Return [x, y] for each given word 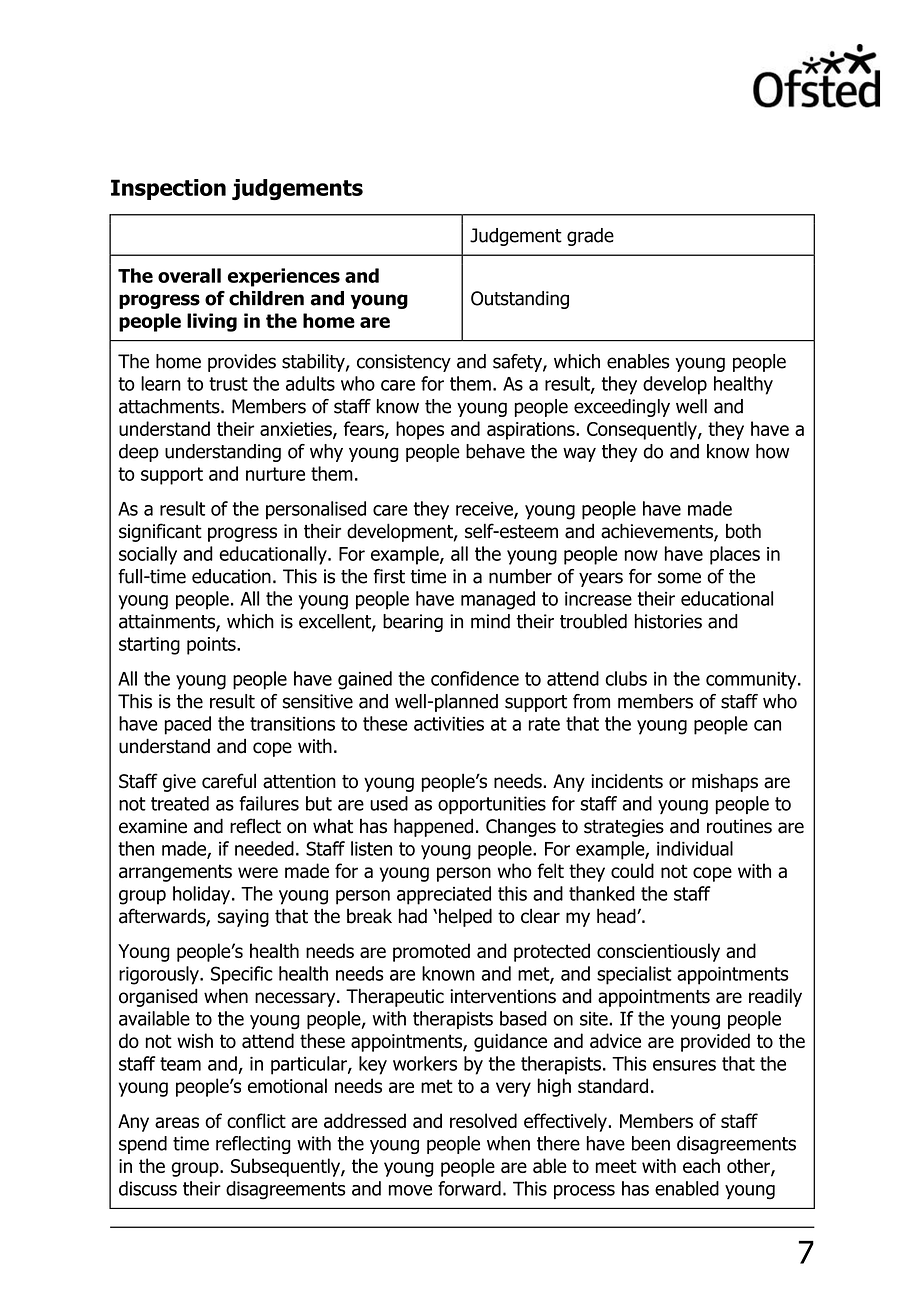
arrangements [175, 873]
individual [695, 848]
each [701, 1165]
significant [160, 532]
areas [177, 1122]
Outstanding [520, 300]
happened [433, 827]
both [743, 531]
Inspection [168, 189]
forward [469, 1188]
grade [590, 237]
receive [485, 510]
